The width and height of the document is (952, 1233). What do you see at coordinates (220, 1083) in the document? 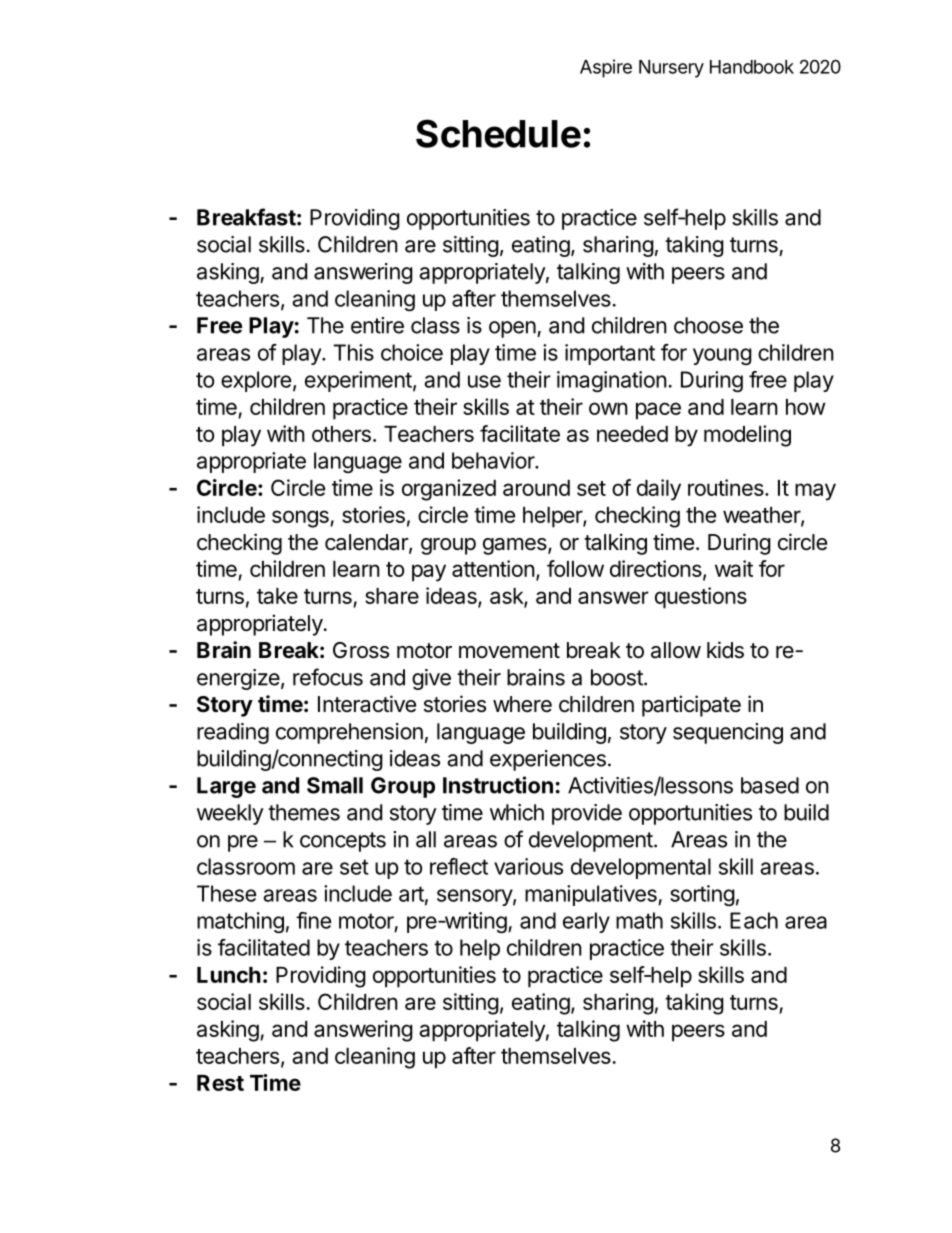
I see `Rest` at bounding box center [220, 1083].
